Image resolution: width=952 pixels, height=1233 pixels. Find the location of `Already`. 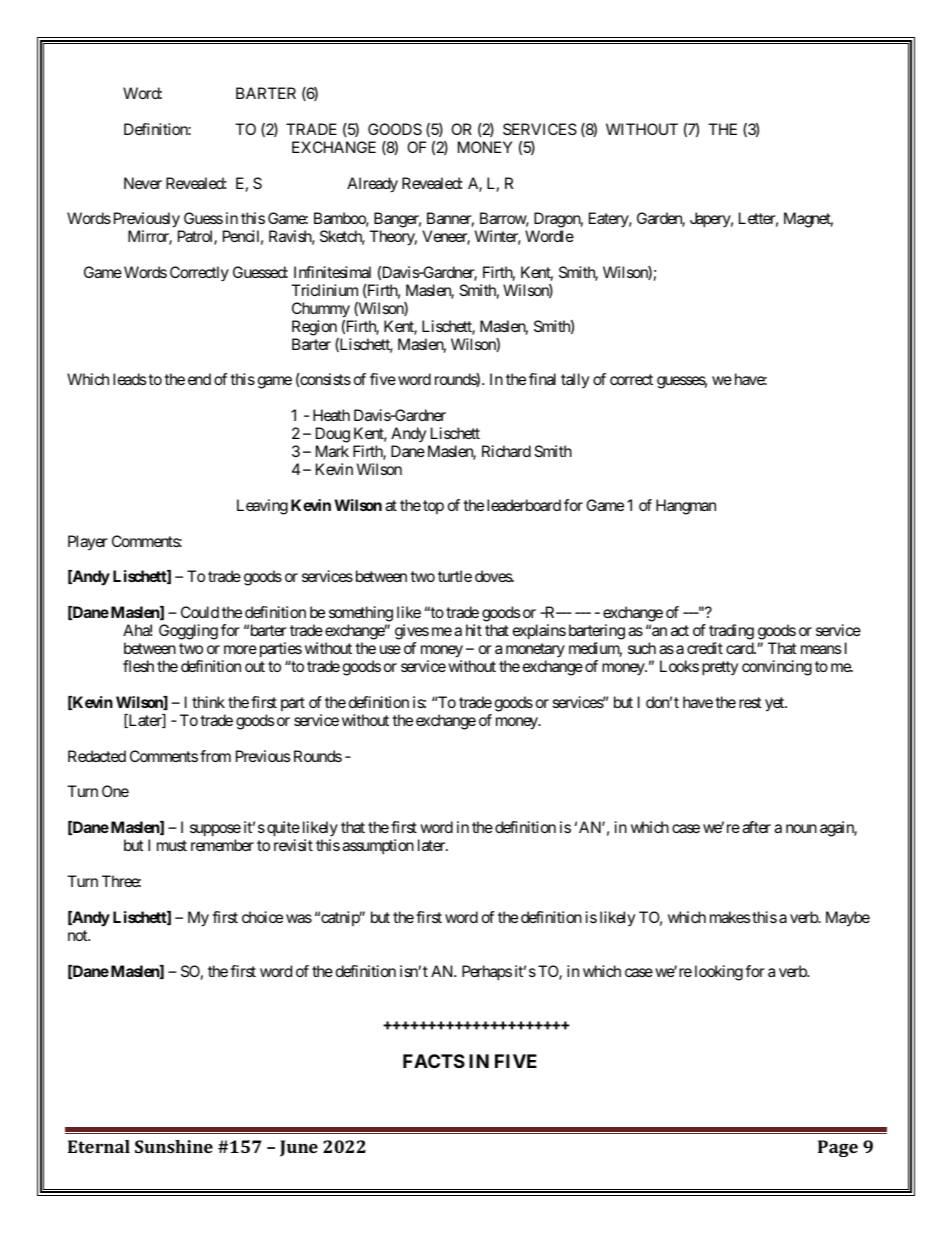

Already is located at coordinates (372, 185).
